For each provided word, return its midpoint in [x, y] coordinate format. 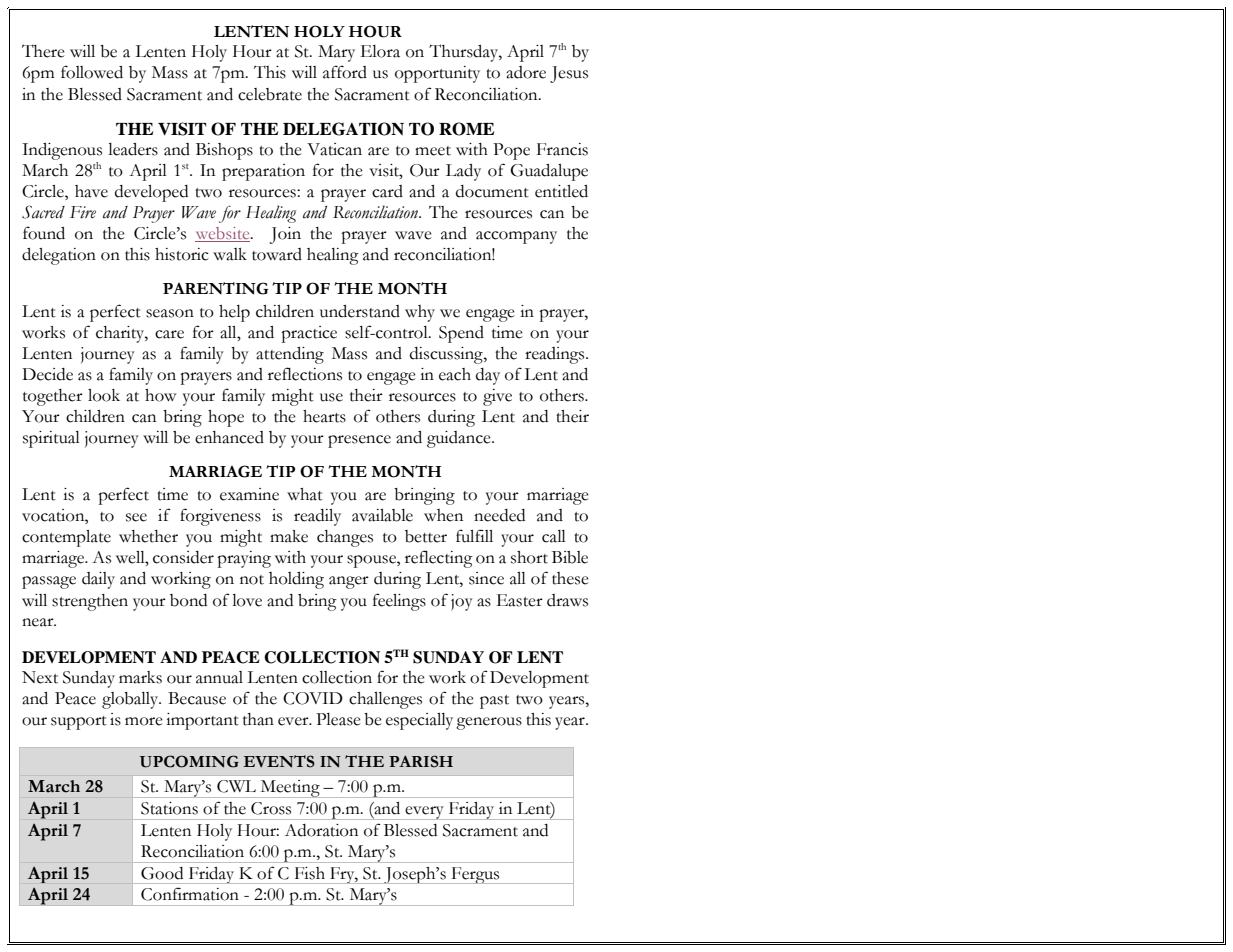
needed [499, 515]
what [305, 494]
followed [92, 72]
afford [345, 72]
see [136, 517]
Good [162, 873]
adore [526, 72]
